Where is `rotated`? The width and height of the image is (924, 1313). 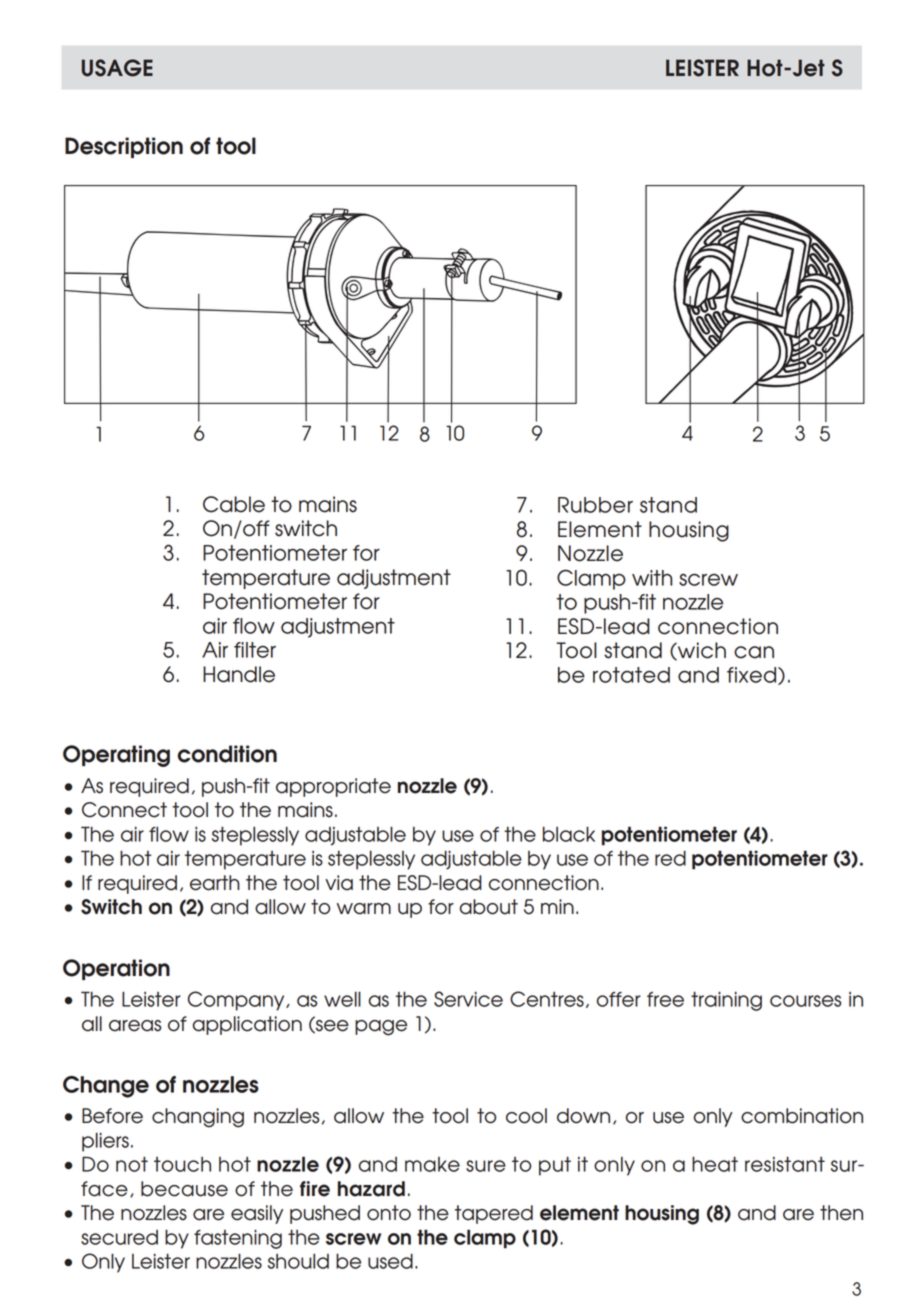 rotated is located at coordinates (631, 675).
